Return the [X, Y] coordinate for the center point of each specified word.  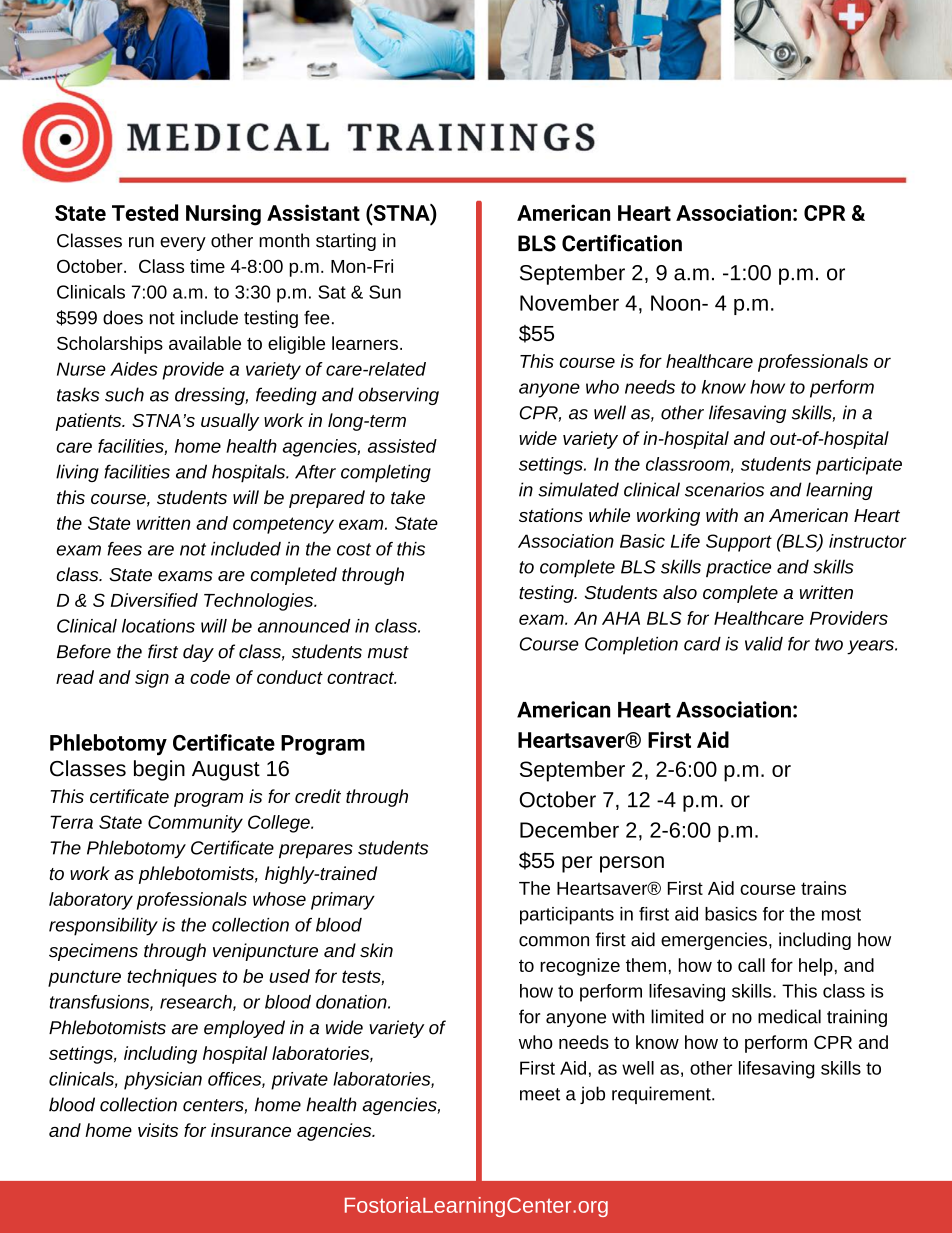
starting [346, 242]
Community [195, 824]
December [569, 829]
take [408, 497]
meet [540, 1094]
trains [823, 888]
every [183, 244]
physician [163, 1081]
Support [739, 543]
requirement [662, 1095]
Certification [622, 243]
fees [124, 549]
